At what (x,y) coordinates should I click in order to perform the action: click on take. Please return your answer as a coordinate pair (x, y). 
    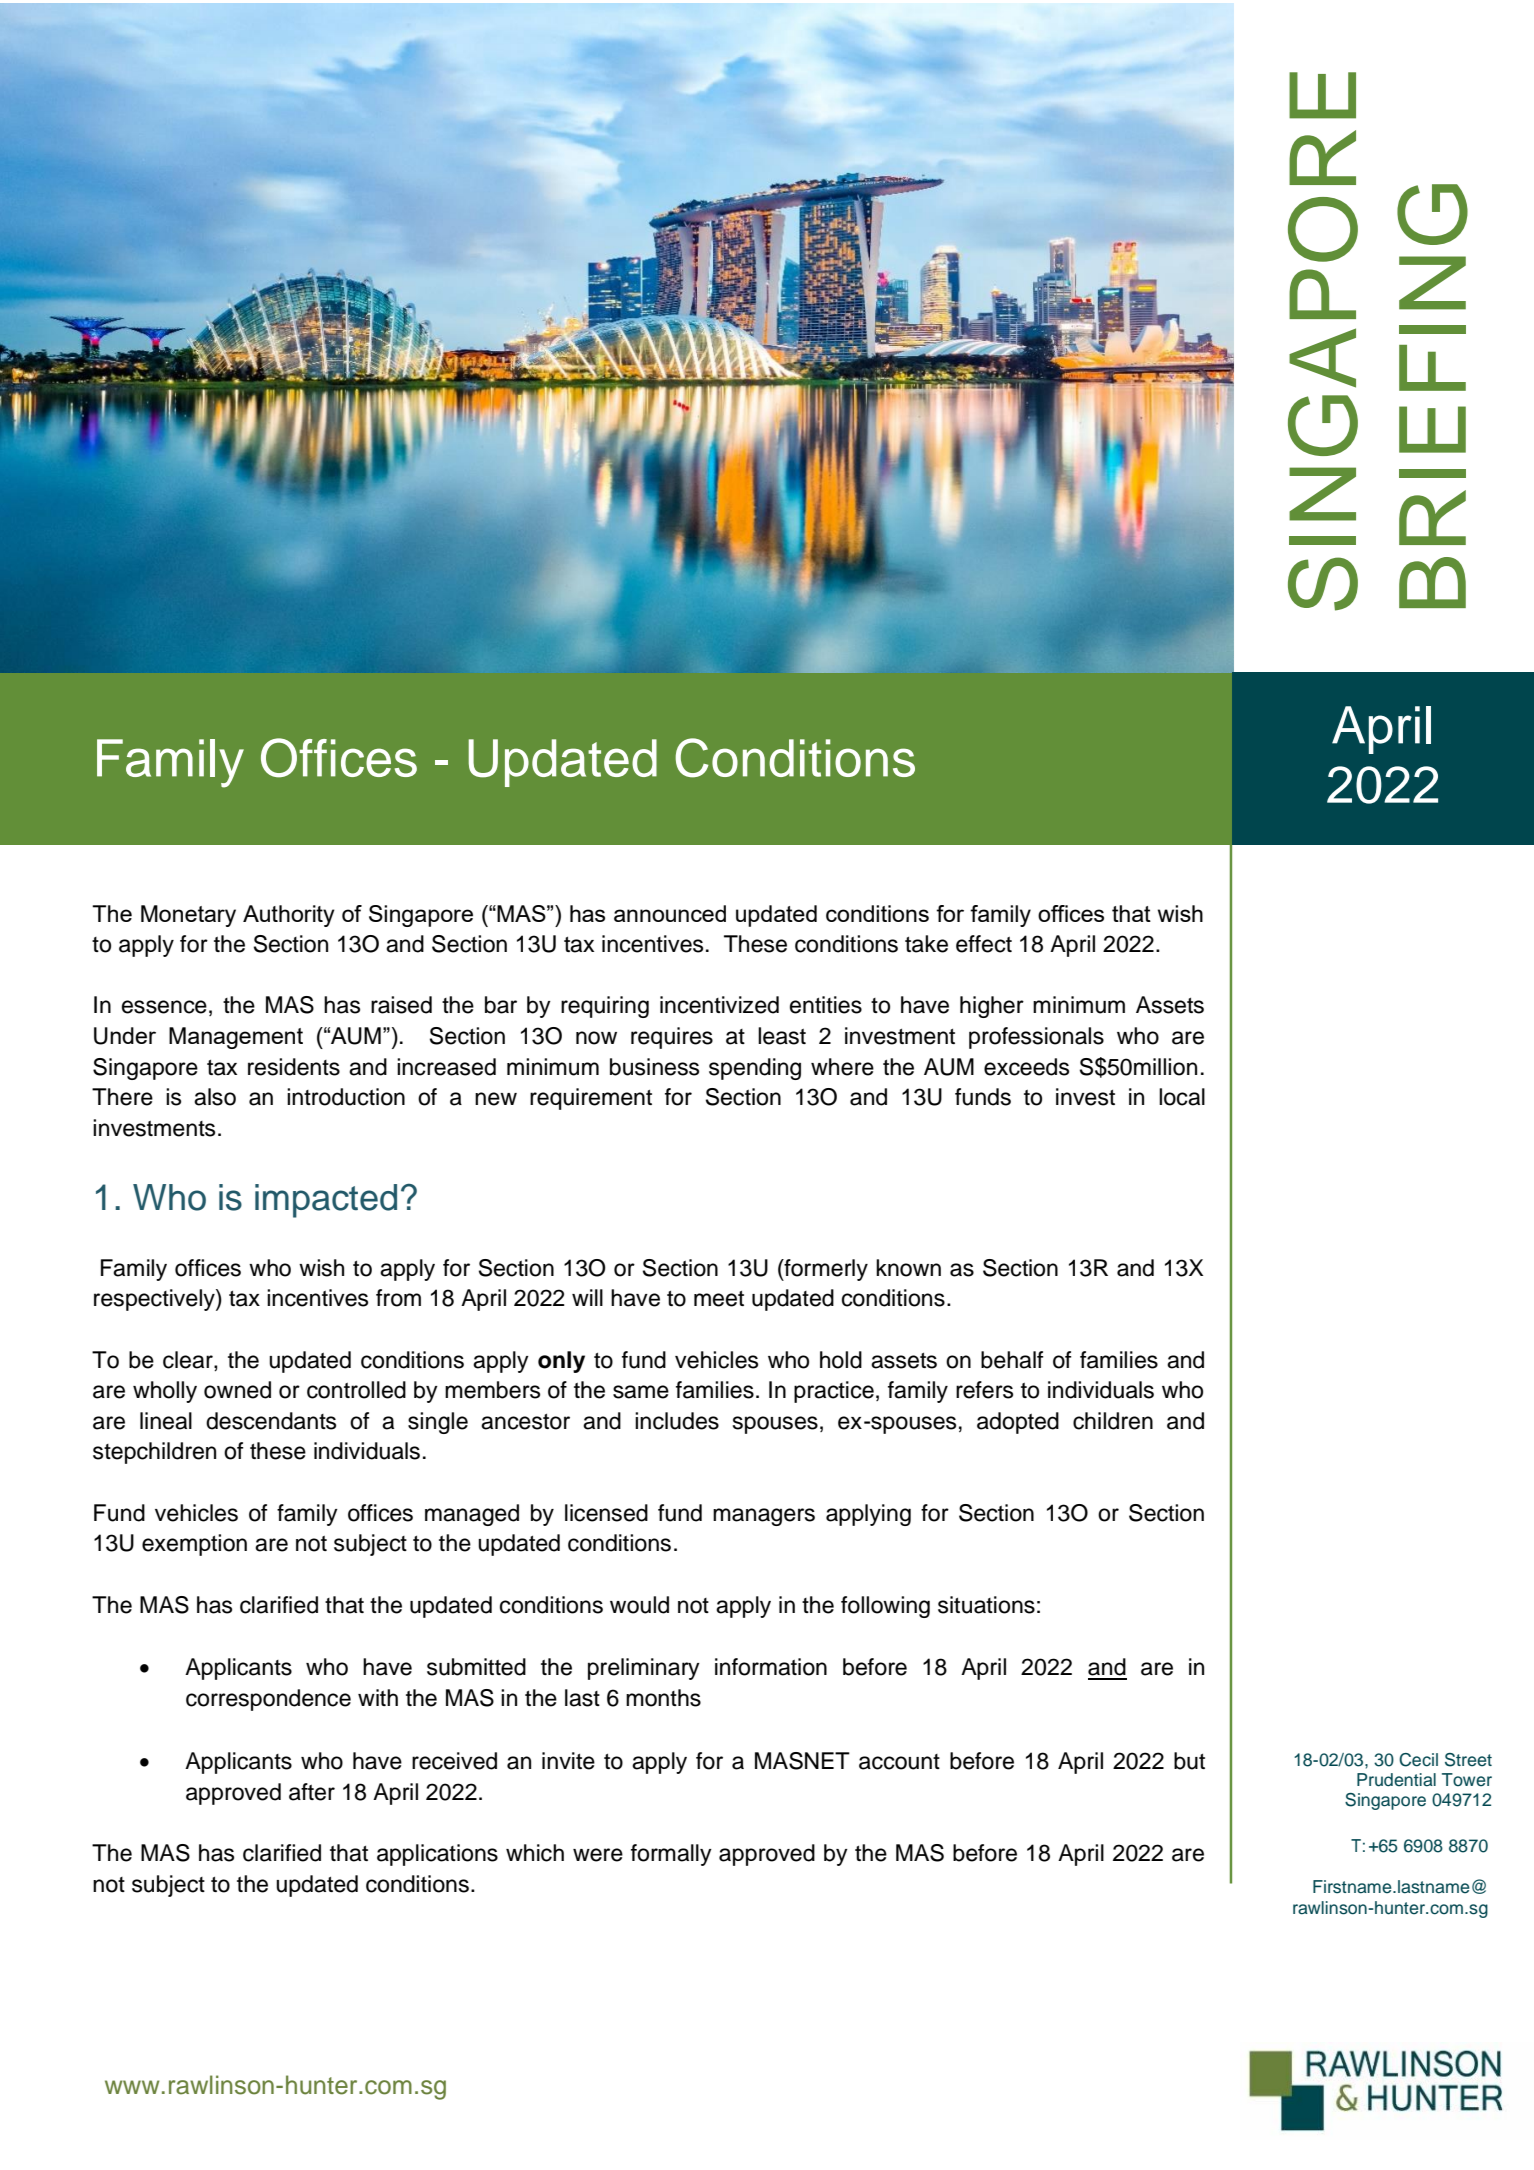
    Looking at the image, I should click on (926, 944).
